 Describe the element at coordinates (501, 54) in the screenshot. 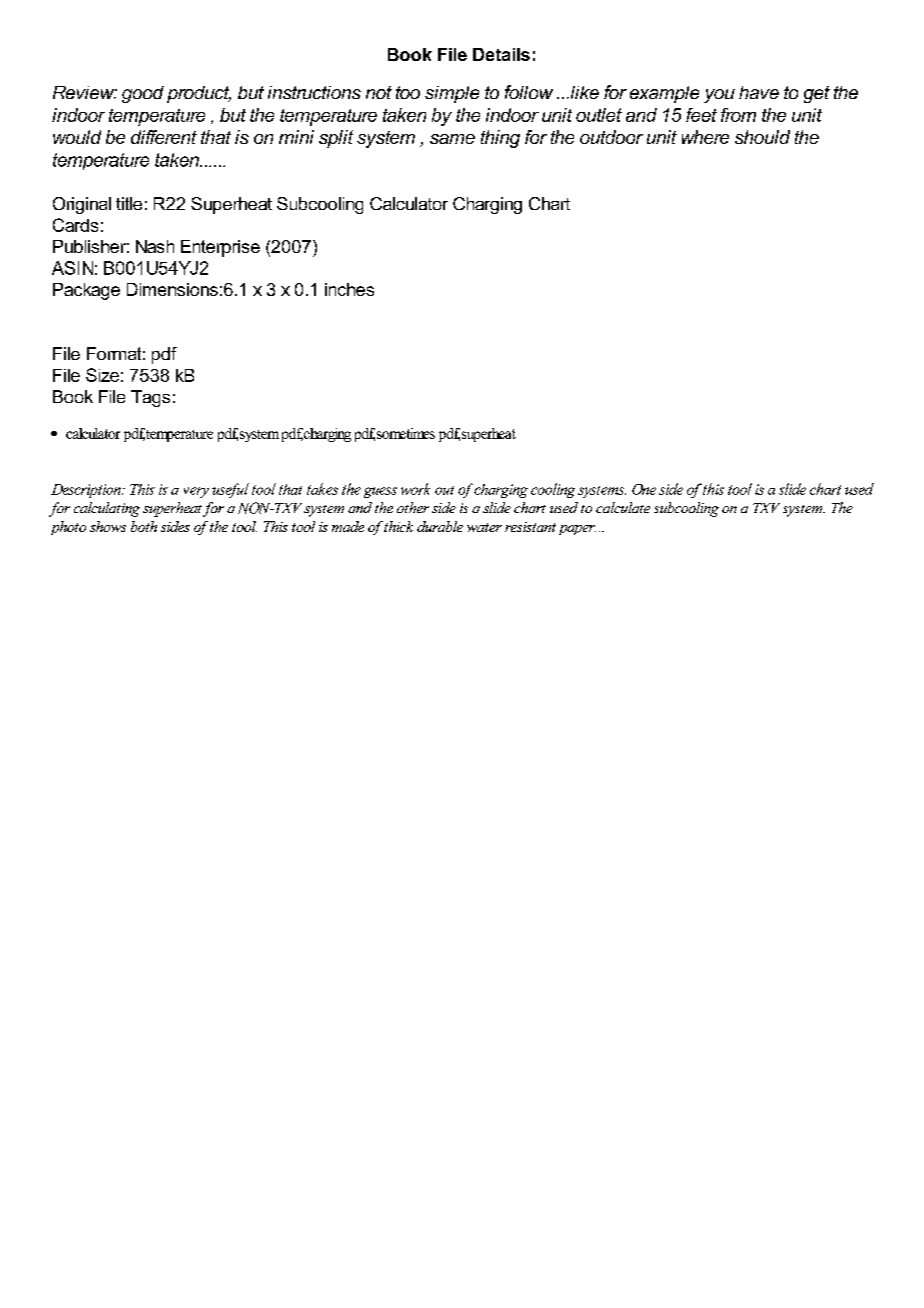

I see `Details` at that location.
